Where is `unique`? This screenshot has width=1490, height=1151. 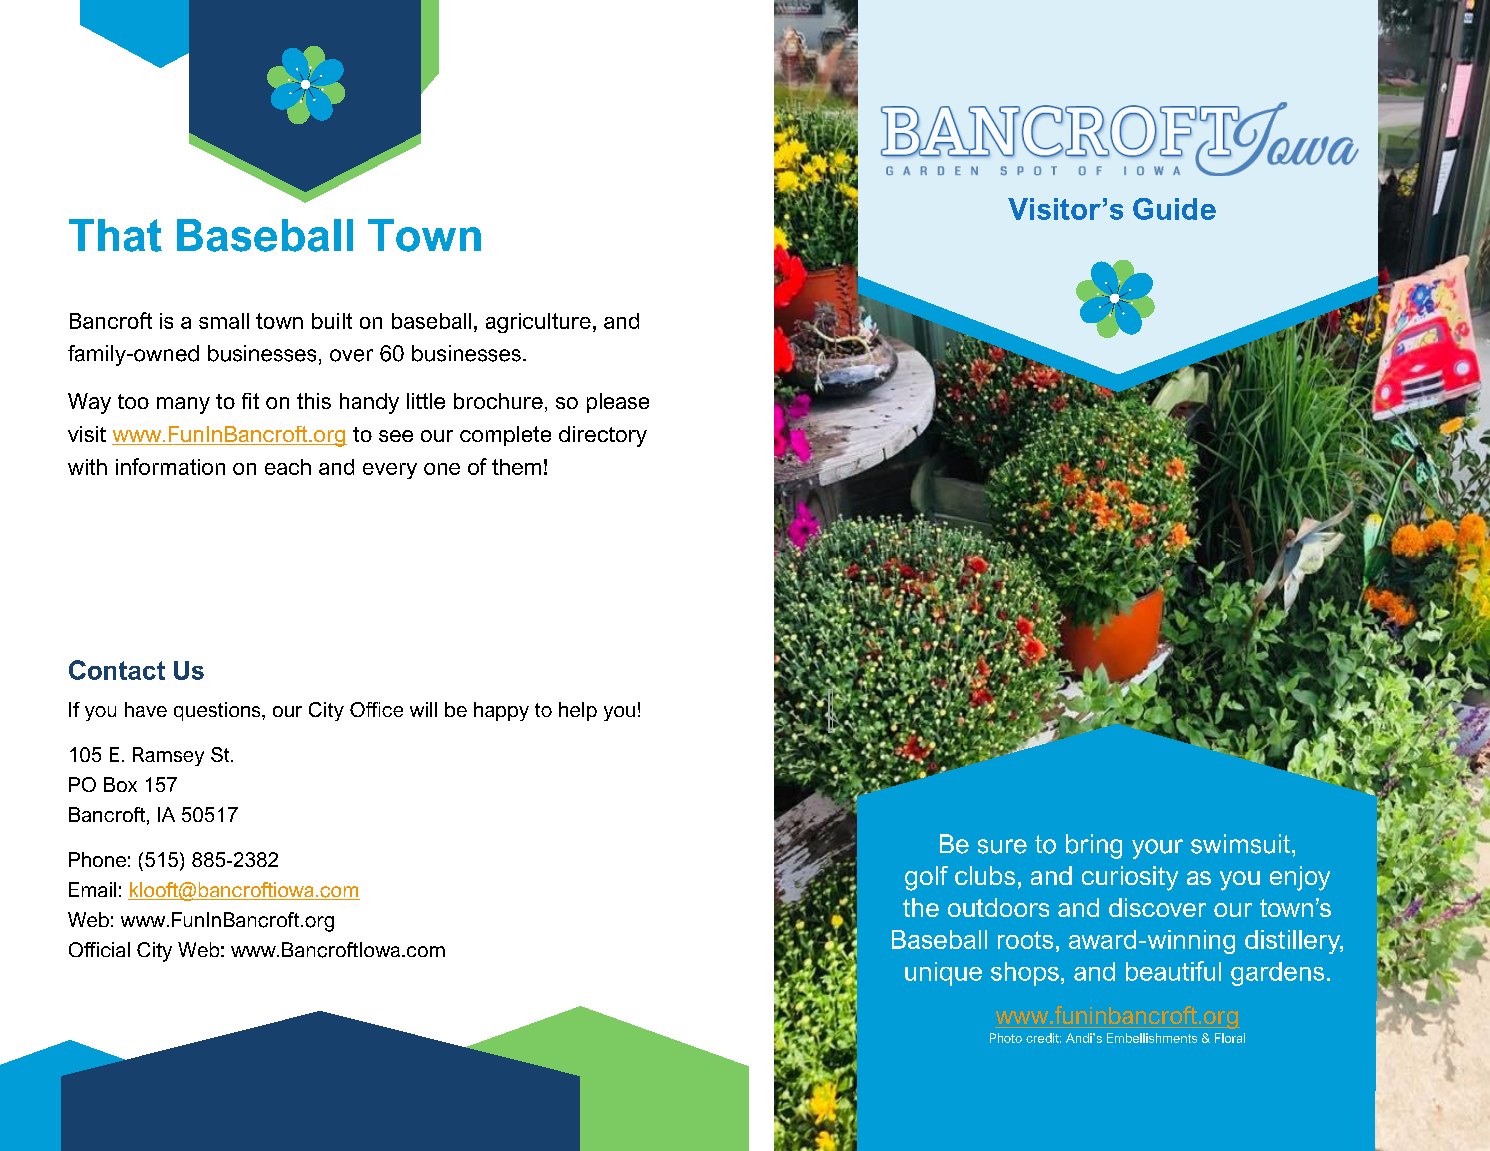
unique is located at coordinates (943, 974).
